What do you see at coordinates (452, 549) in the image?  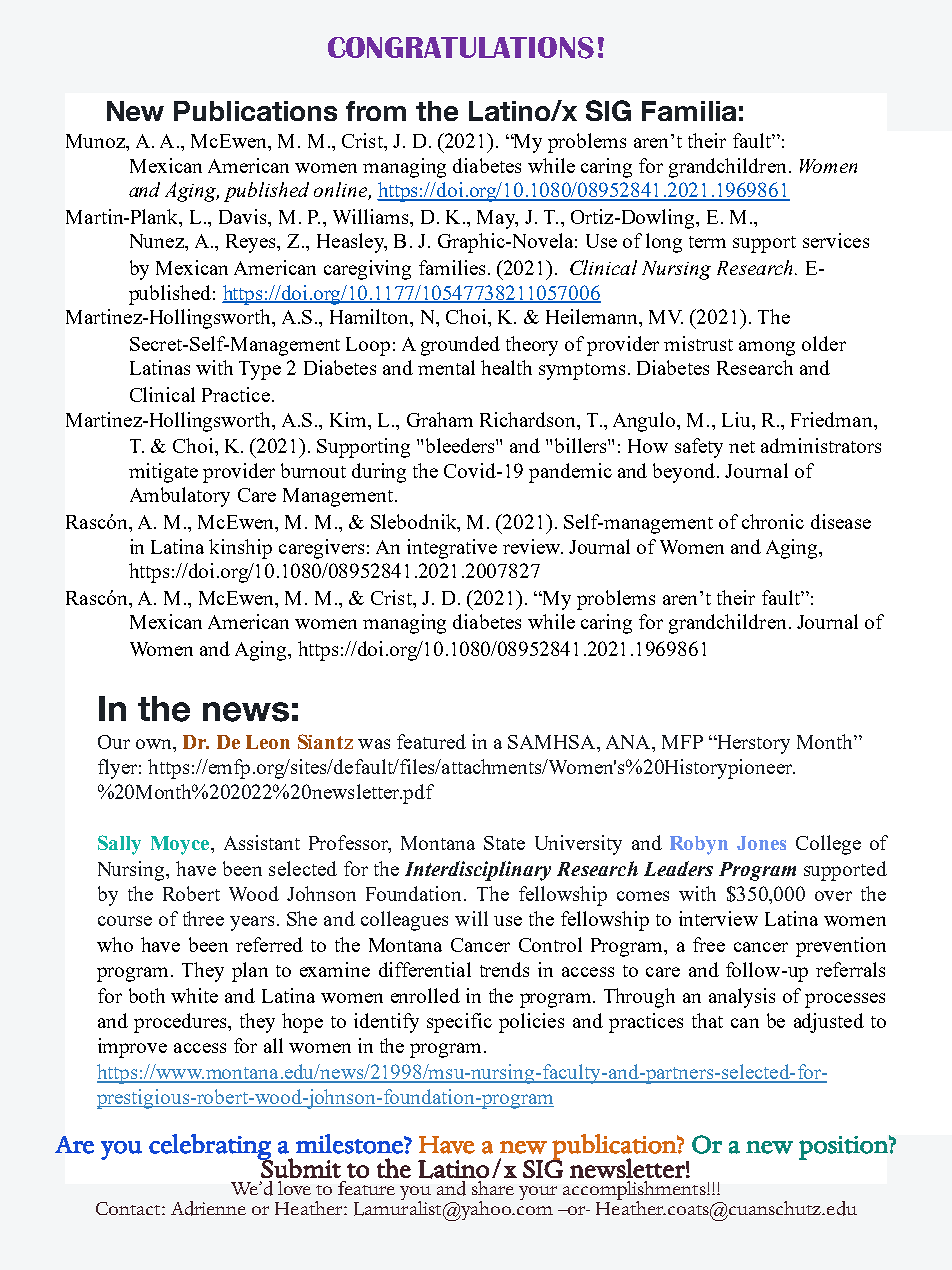 I see `integrative` at bounding box center [452, 549].
